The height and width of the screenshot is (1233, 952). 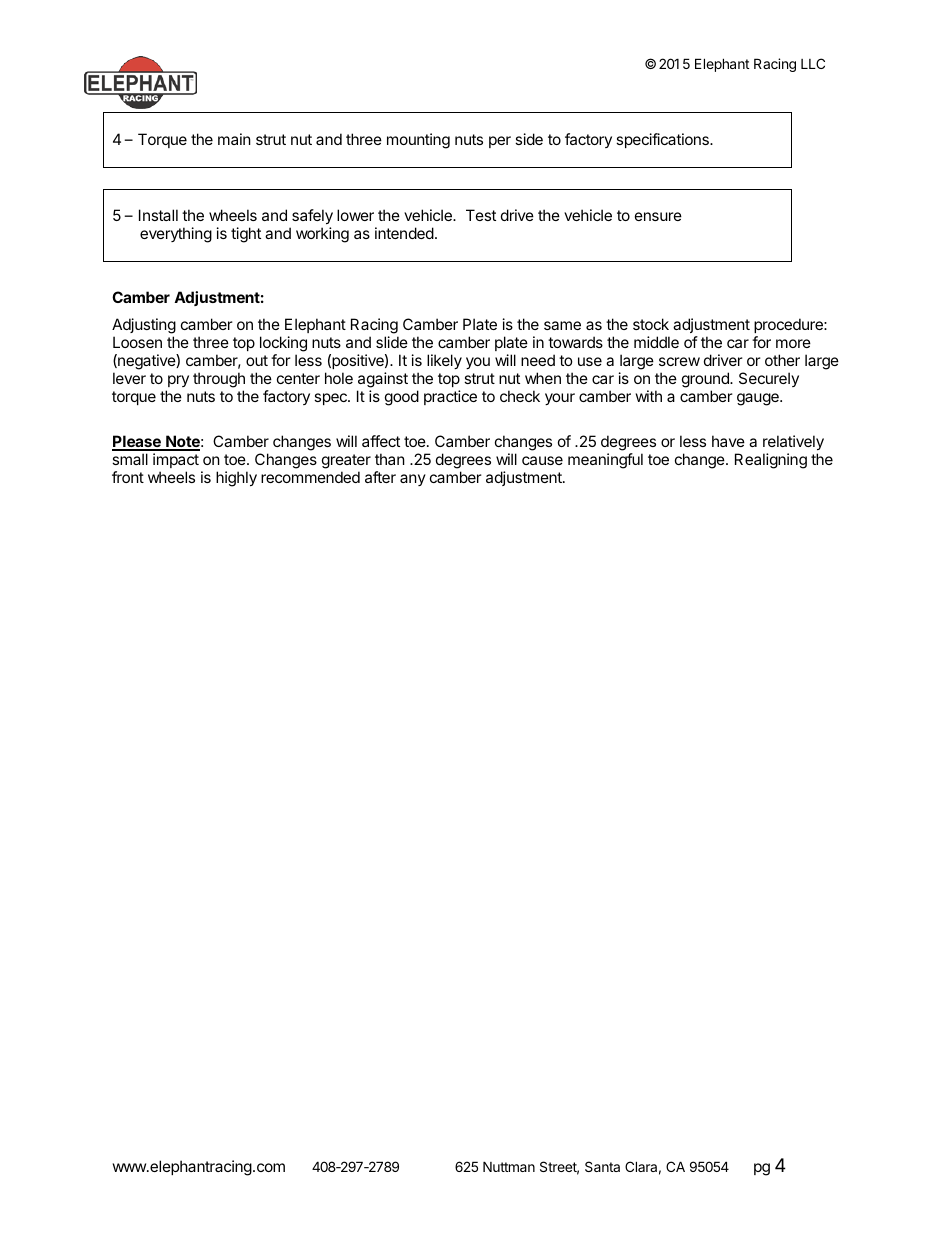 I want to click on LLC, so click(x=813, y=63).
